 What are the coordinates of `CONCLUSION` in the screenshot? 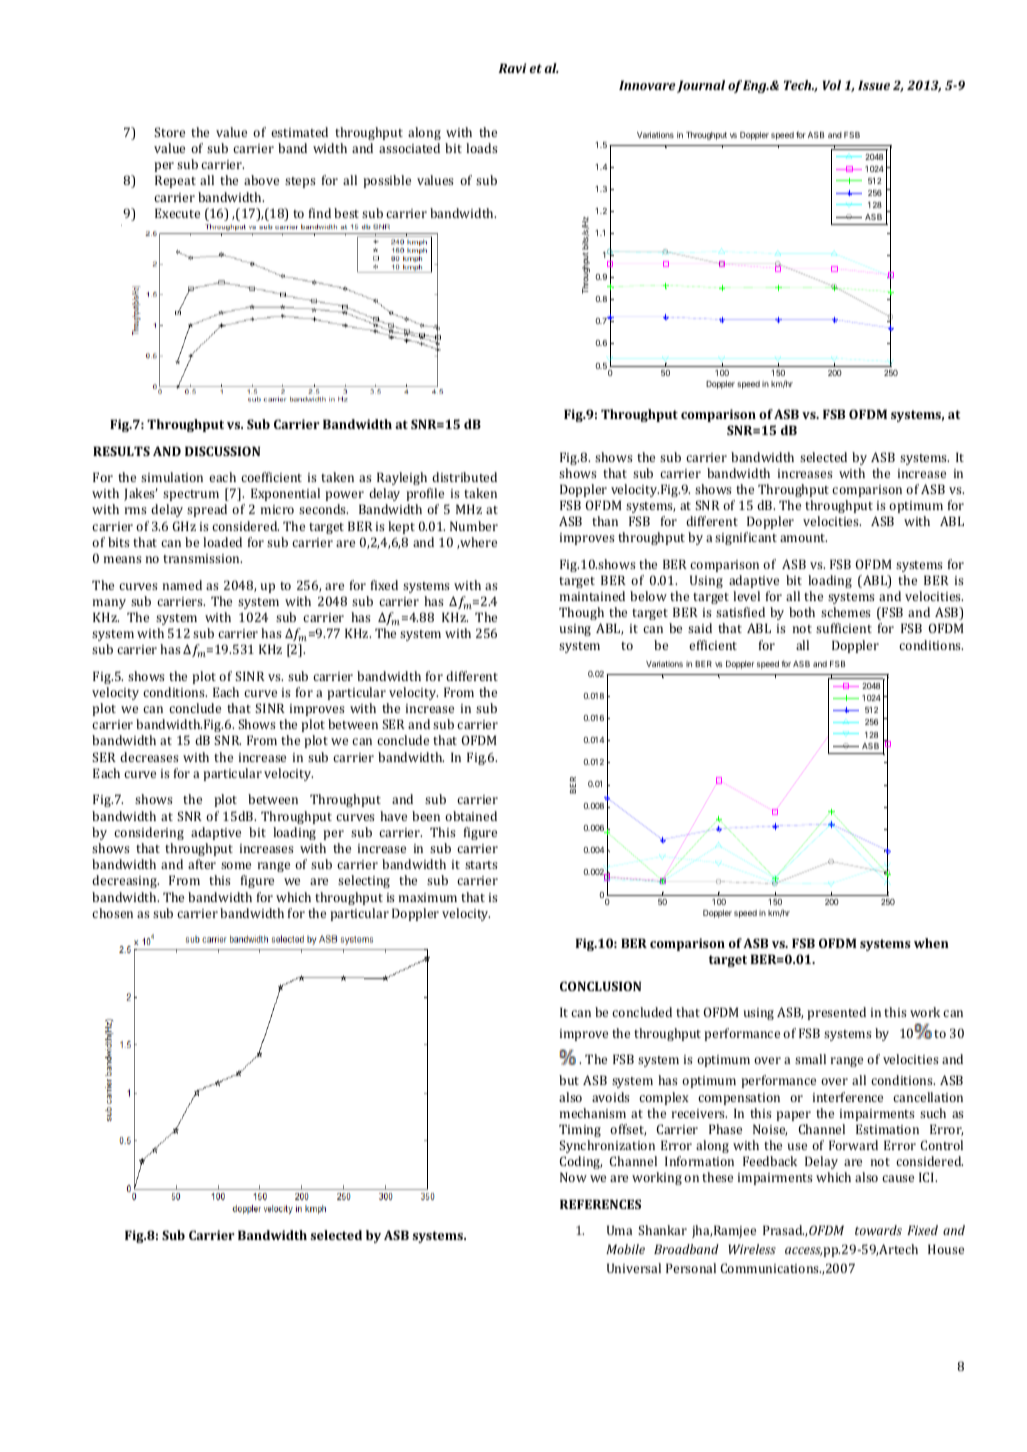 It's located at (600, 986).
